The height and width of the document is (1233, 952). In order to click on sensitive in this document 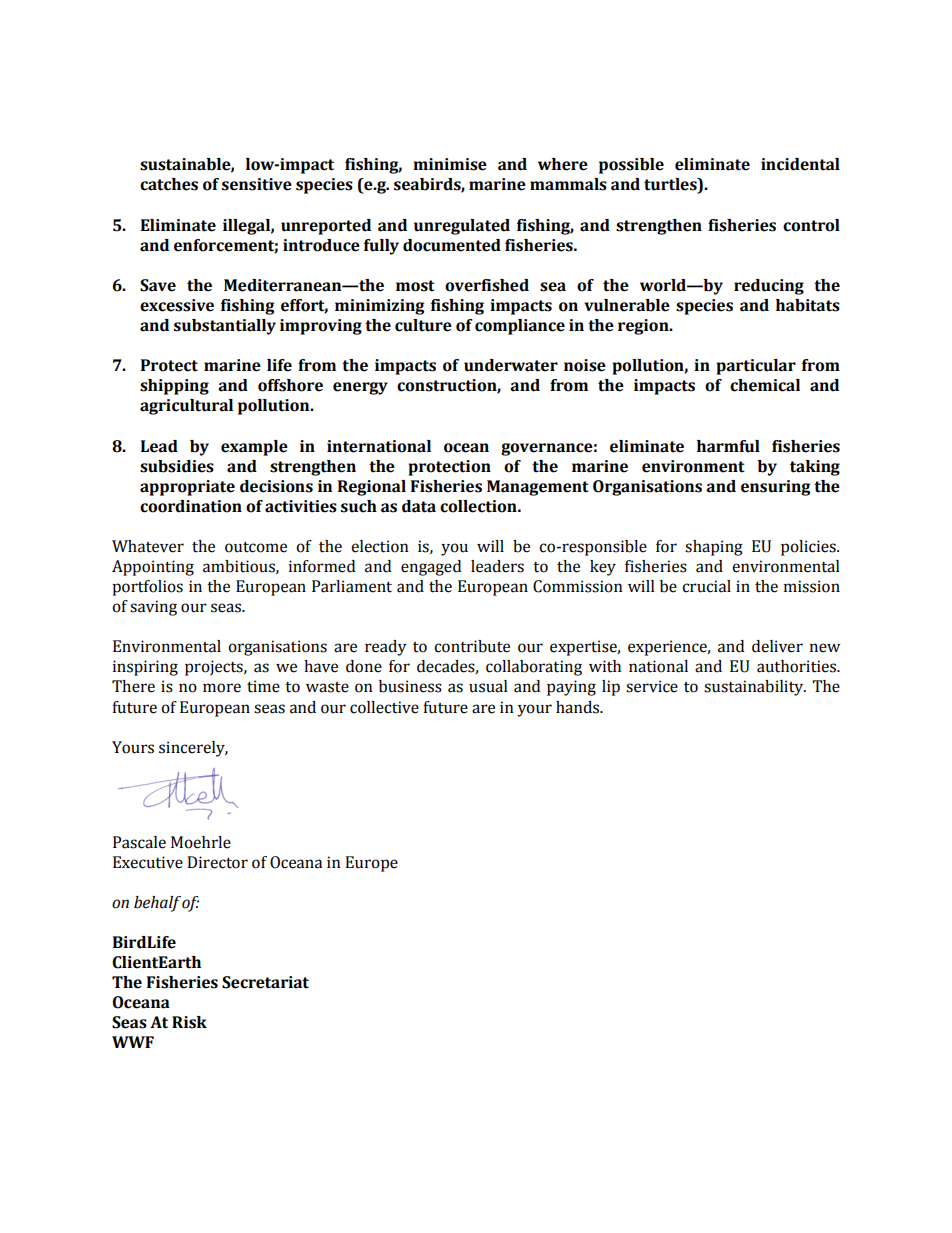, I will do `click(257, 184)`.
